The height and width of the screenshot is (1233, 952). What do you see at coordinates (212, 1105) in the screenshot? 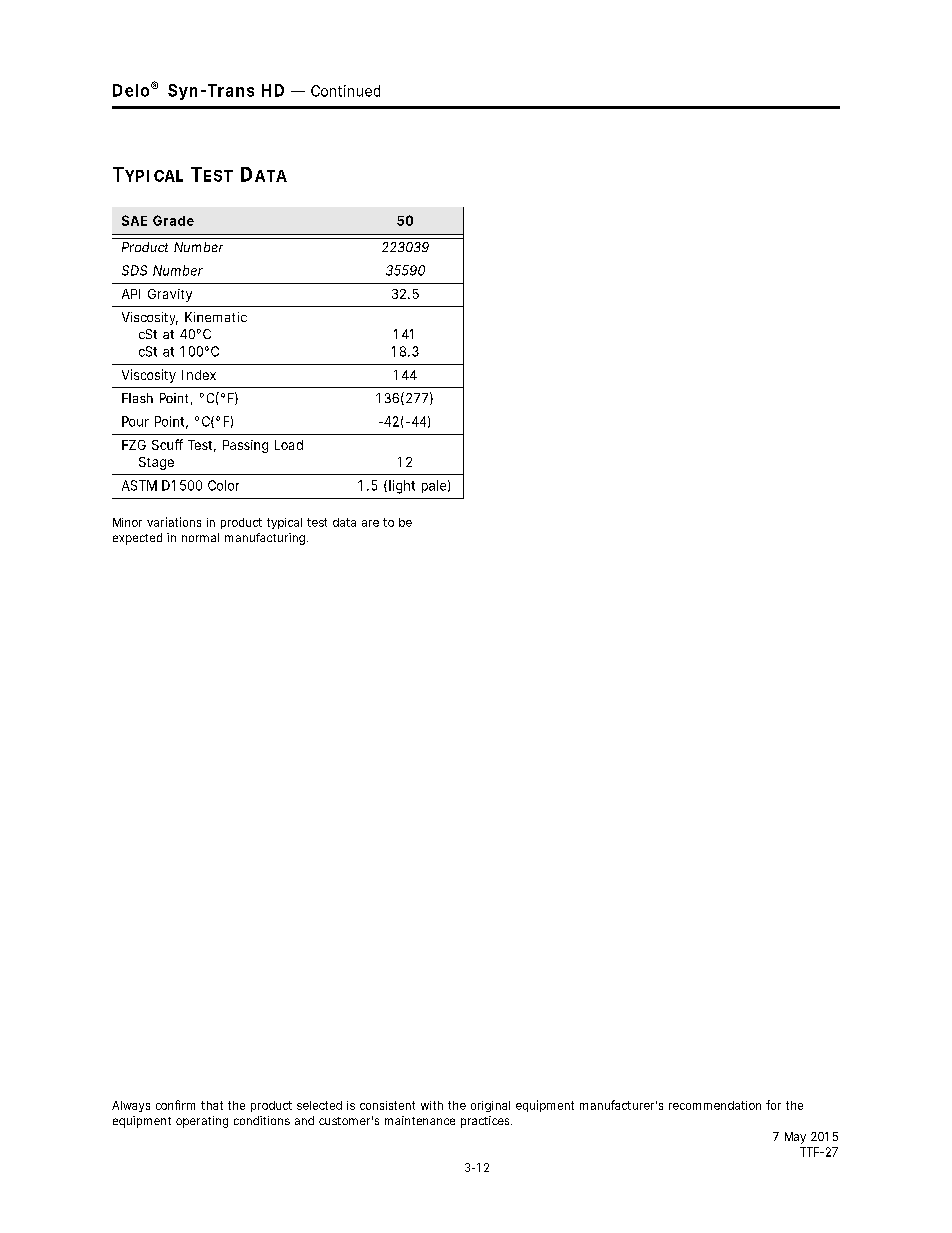
I see `that` at bounding box center [212, 1105].
